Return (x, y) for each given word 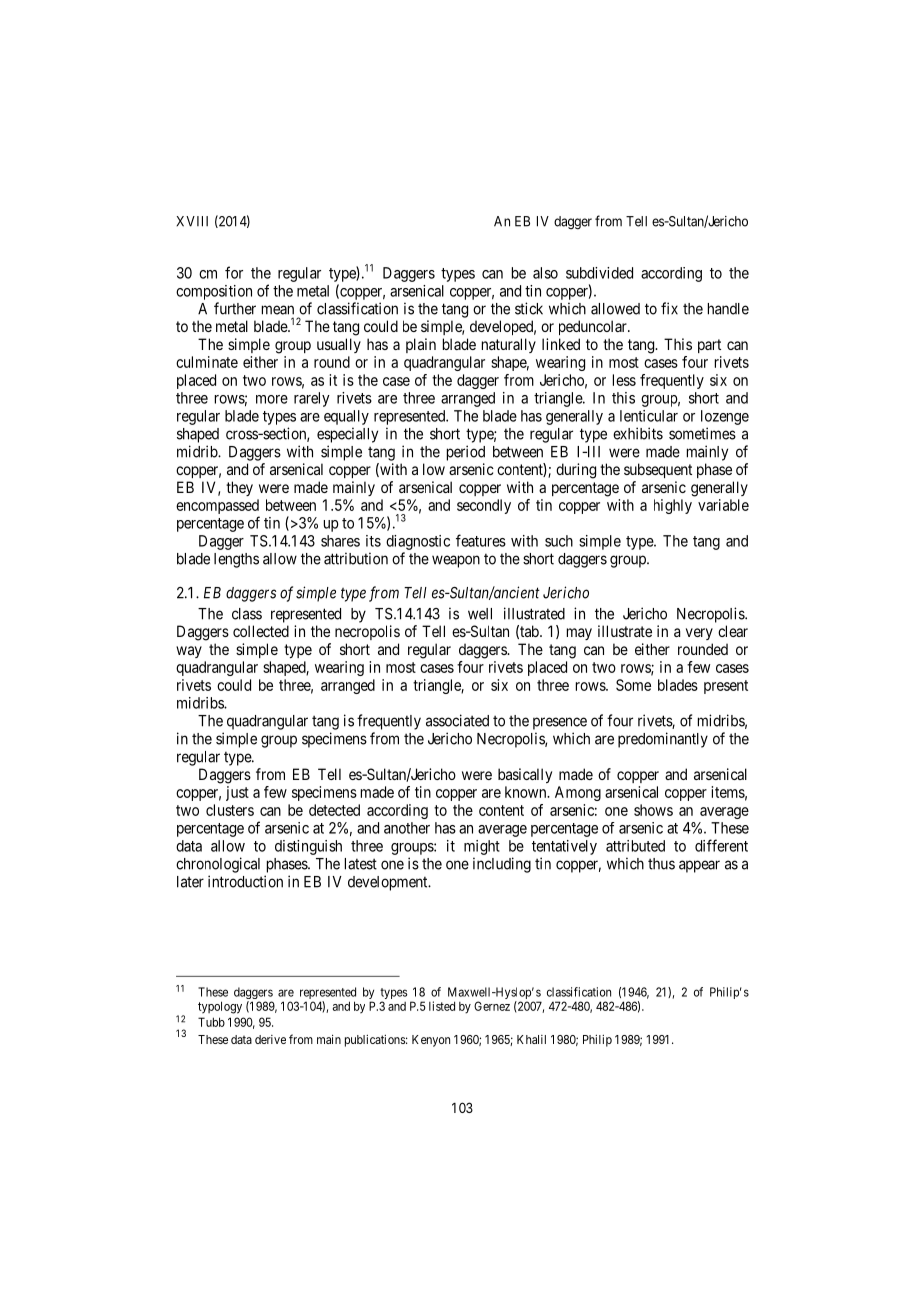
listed (442, 1006)
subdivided (599, 273)
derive (270, 1039)
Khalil (531, 1039)
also (545, 273)
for (234, 272)
